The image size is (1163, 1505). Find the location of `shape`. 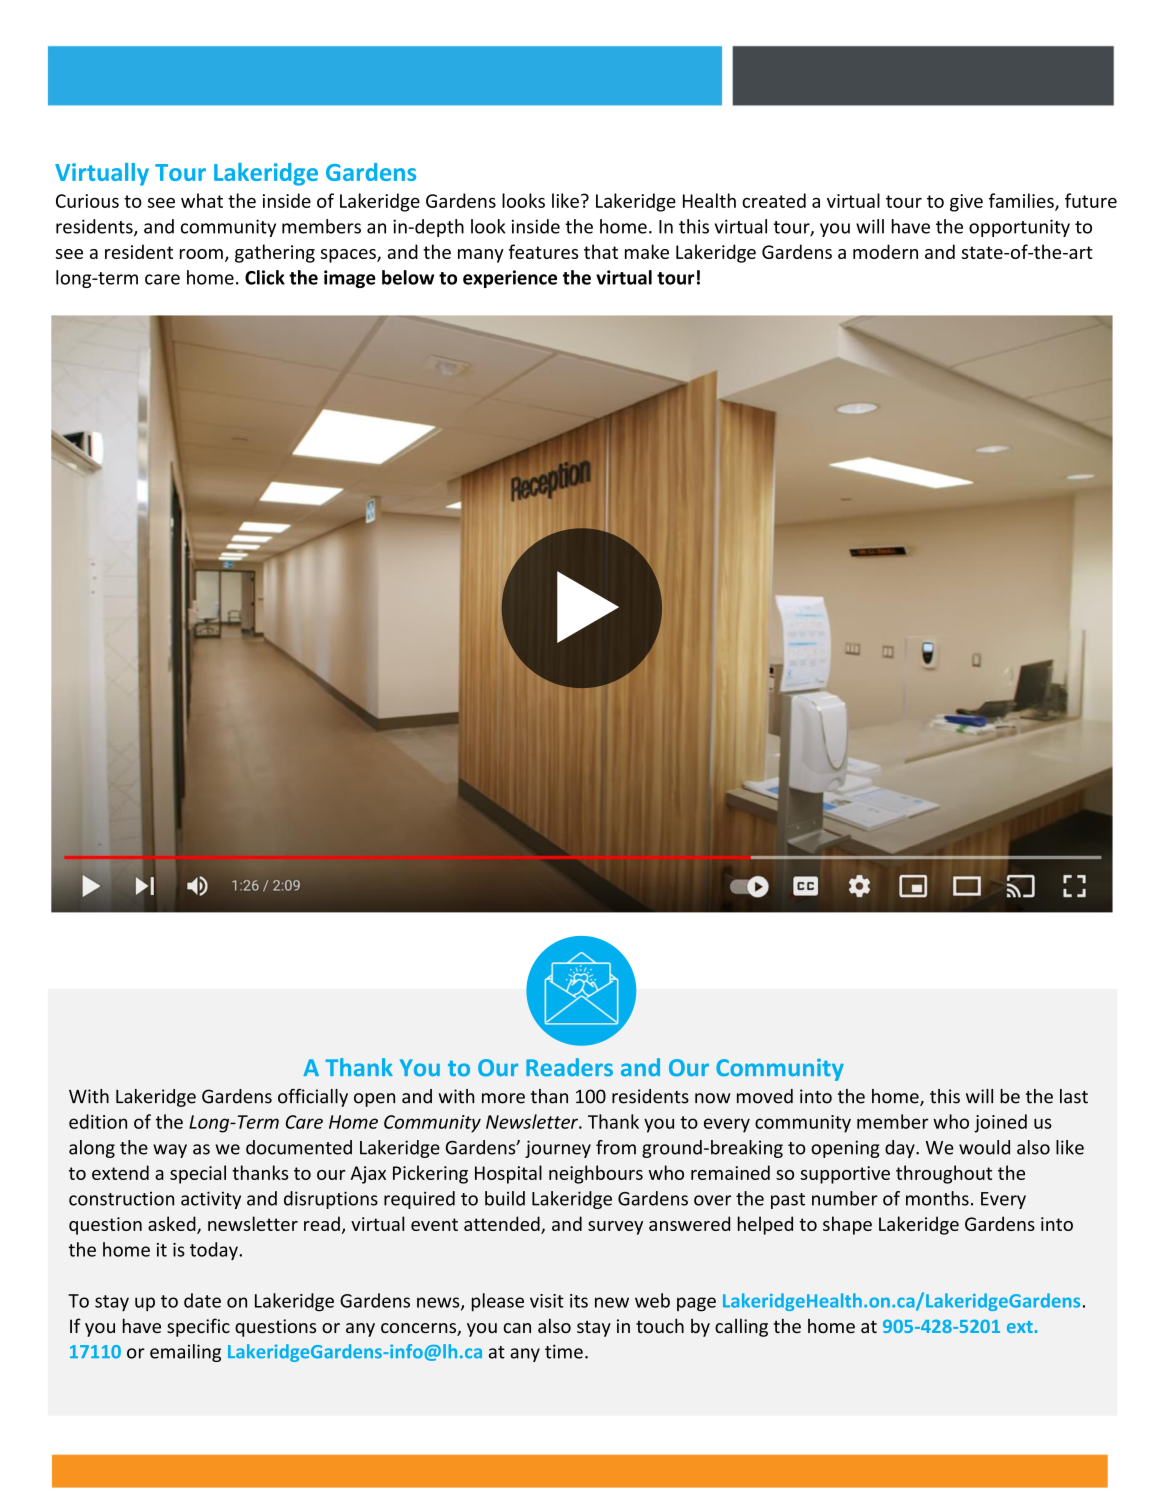

shape is located at coordinates (847, 1225).
